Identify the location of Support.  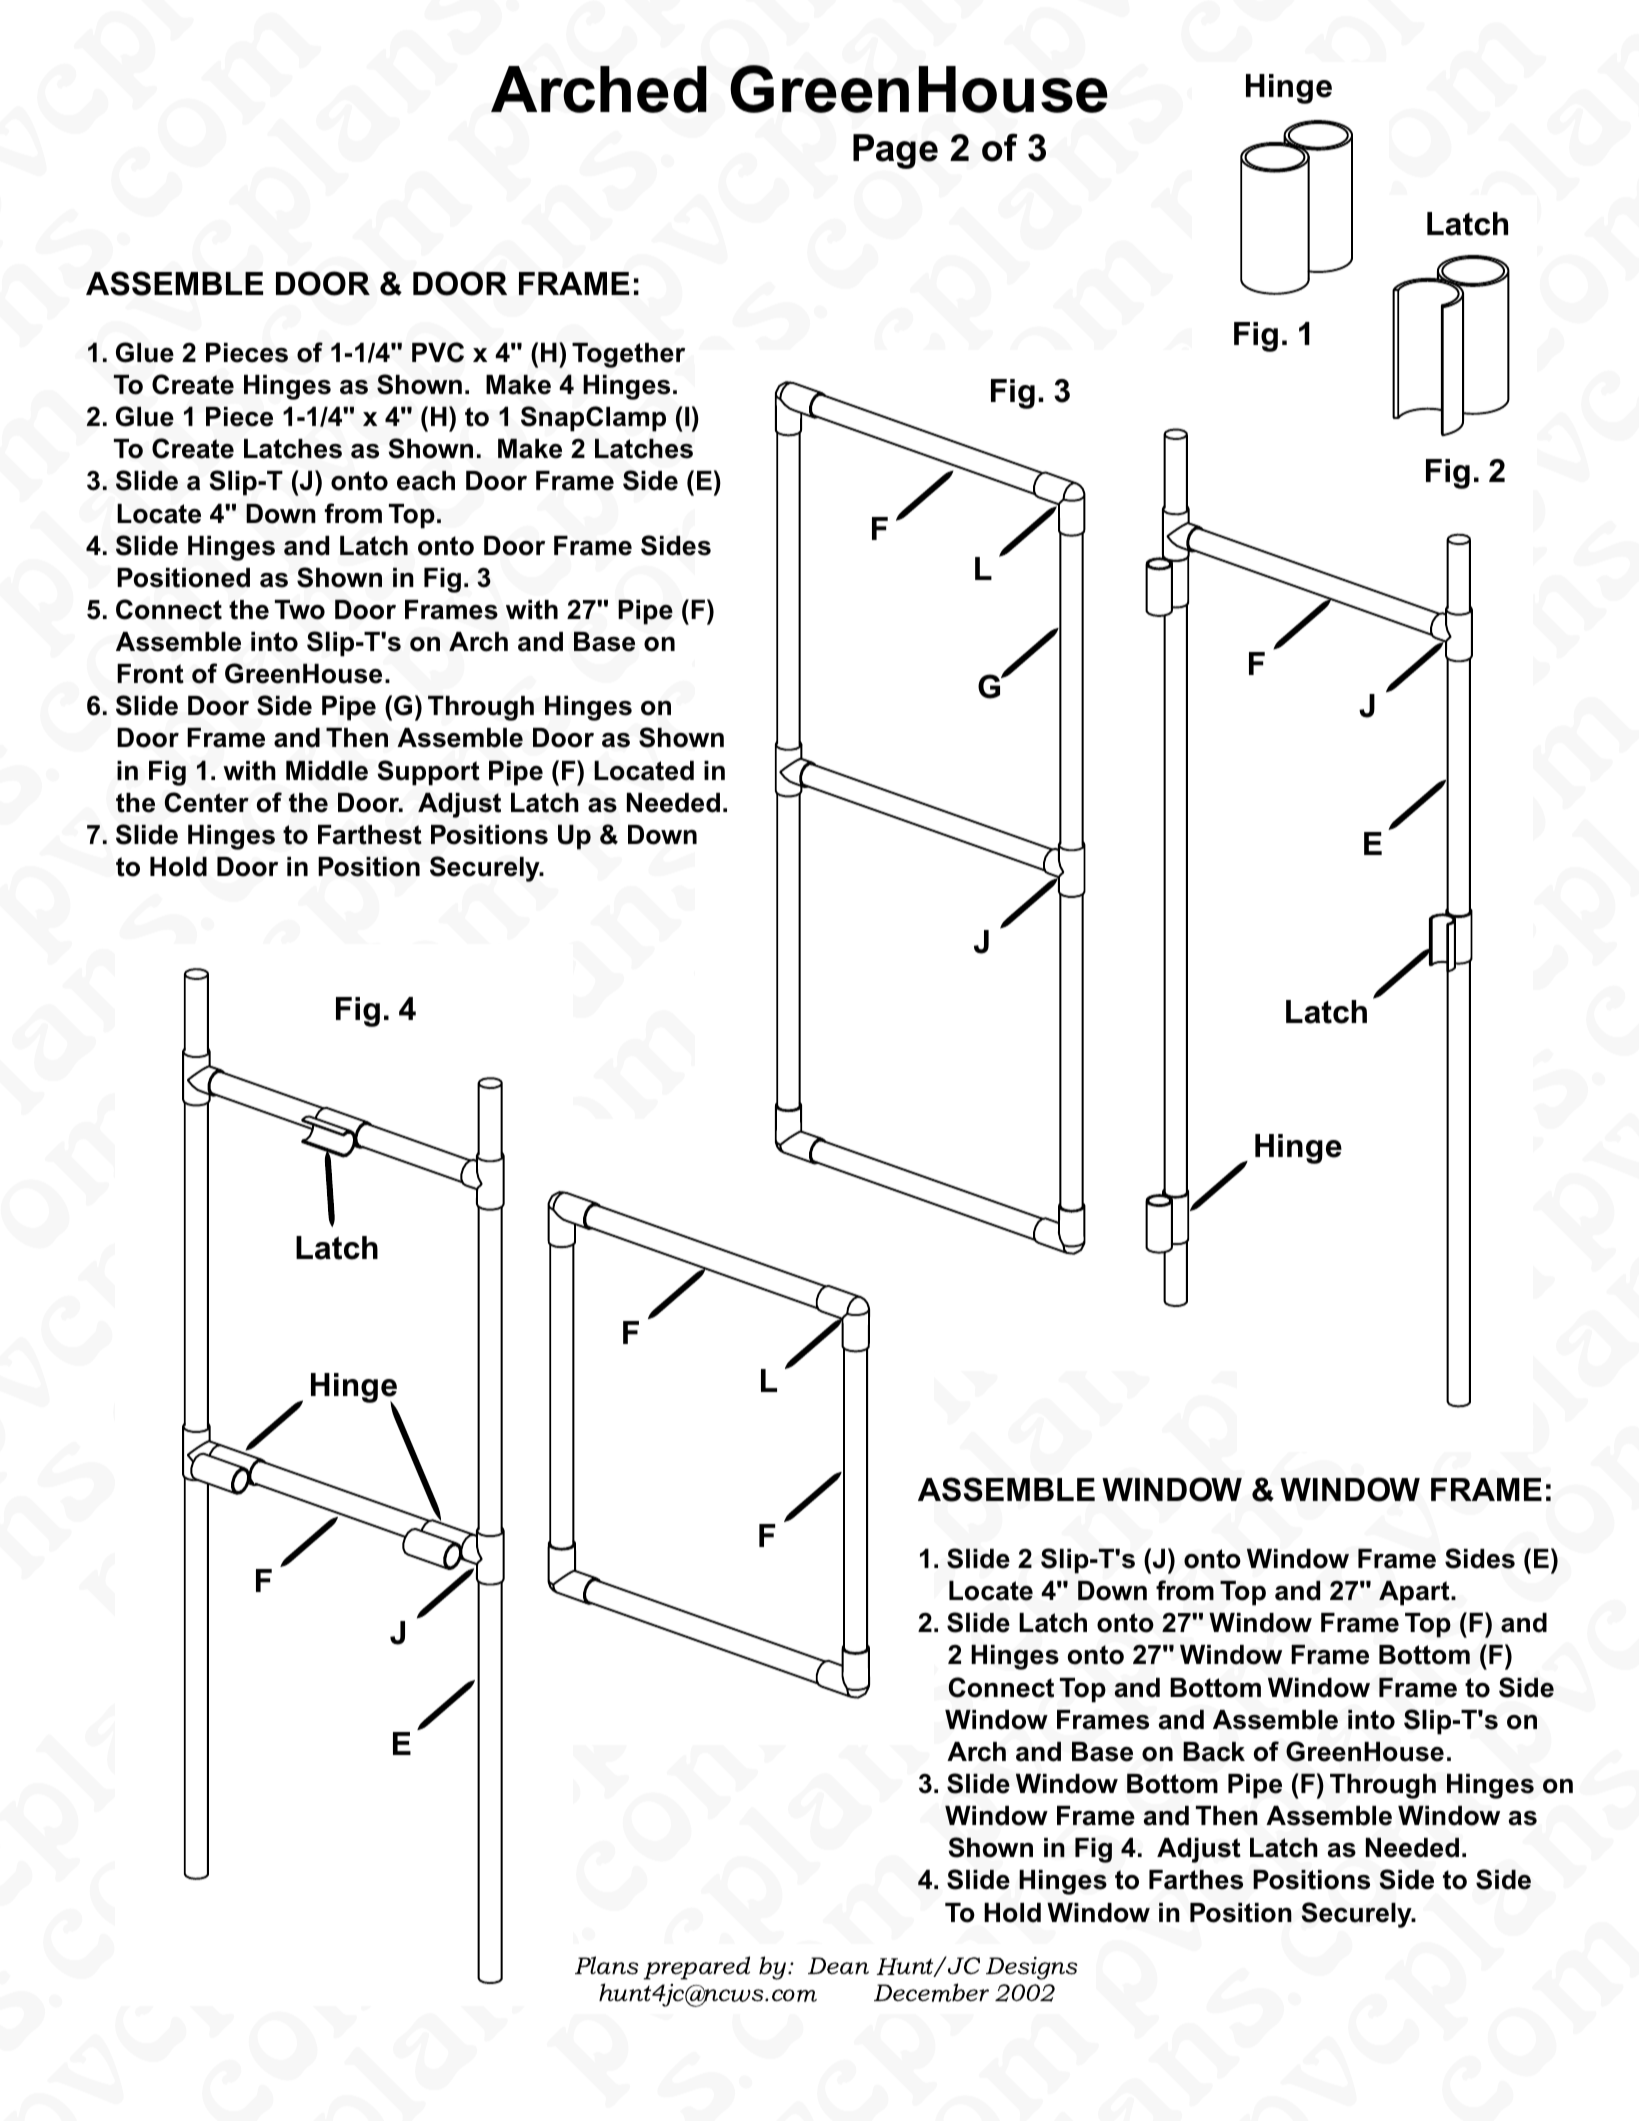
(428, 773).
